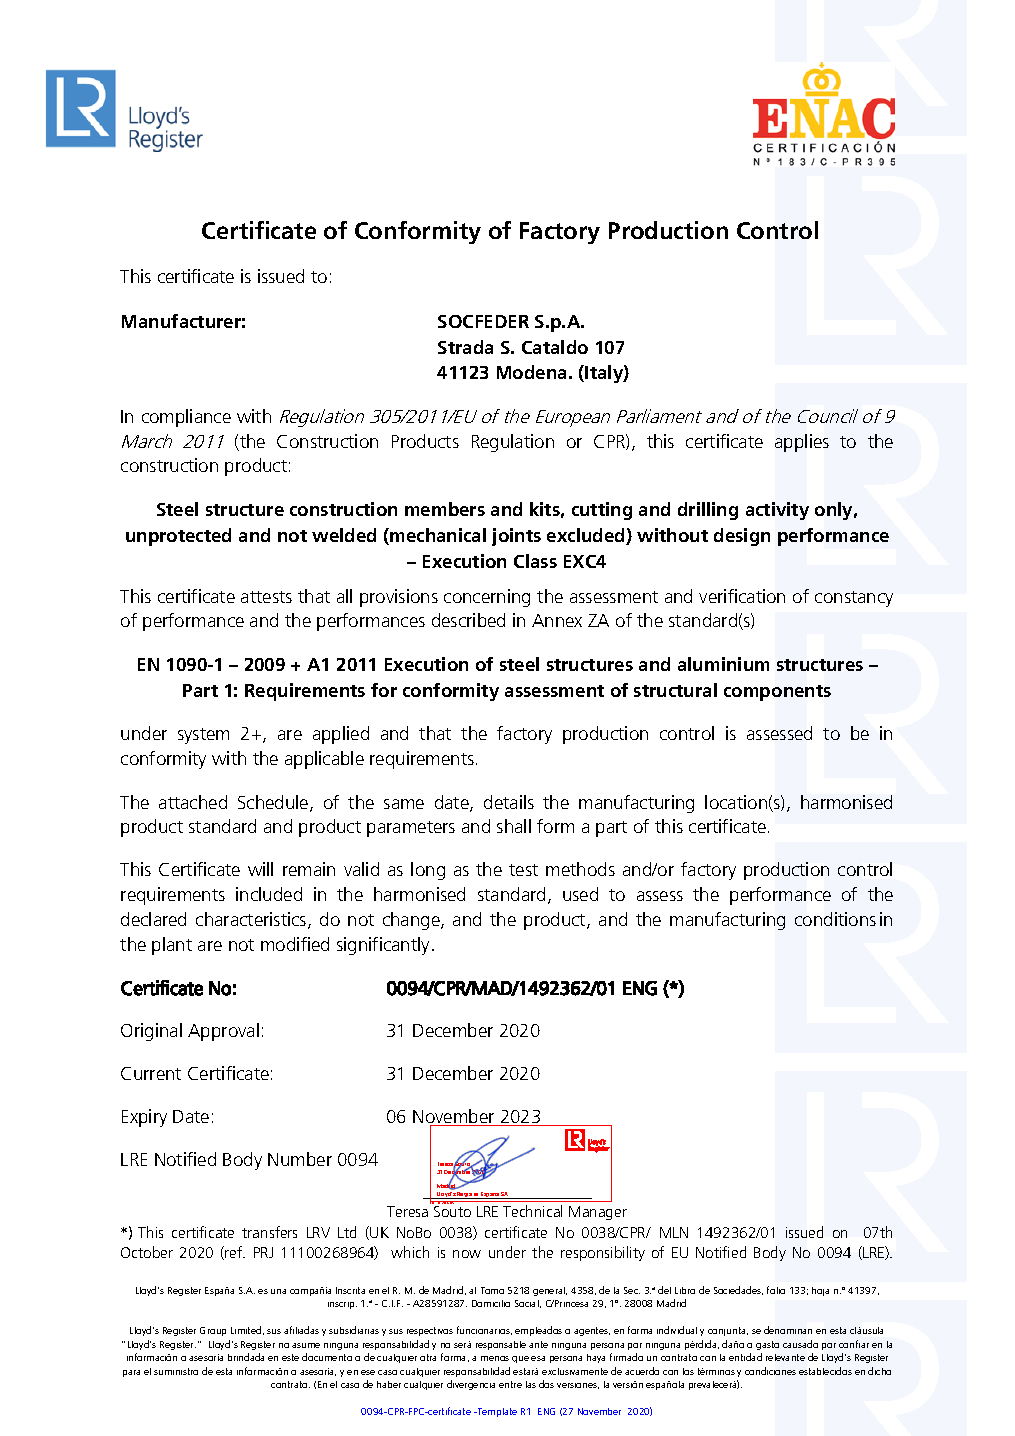 This screenshot has height=1436, width=1015. I want to click on Modena, so click(533, 372).
